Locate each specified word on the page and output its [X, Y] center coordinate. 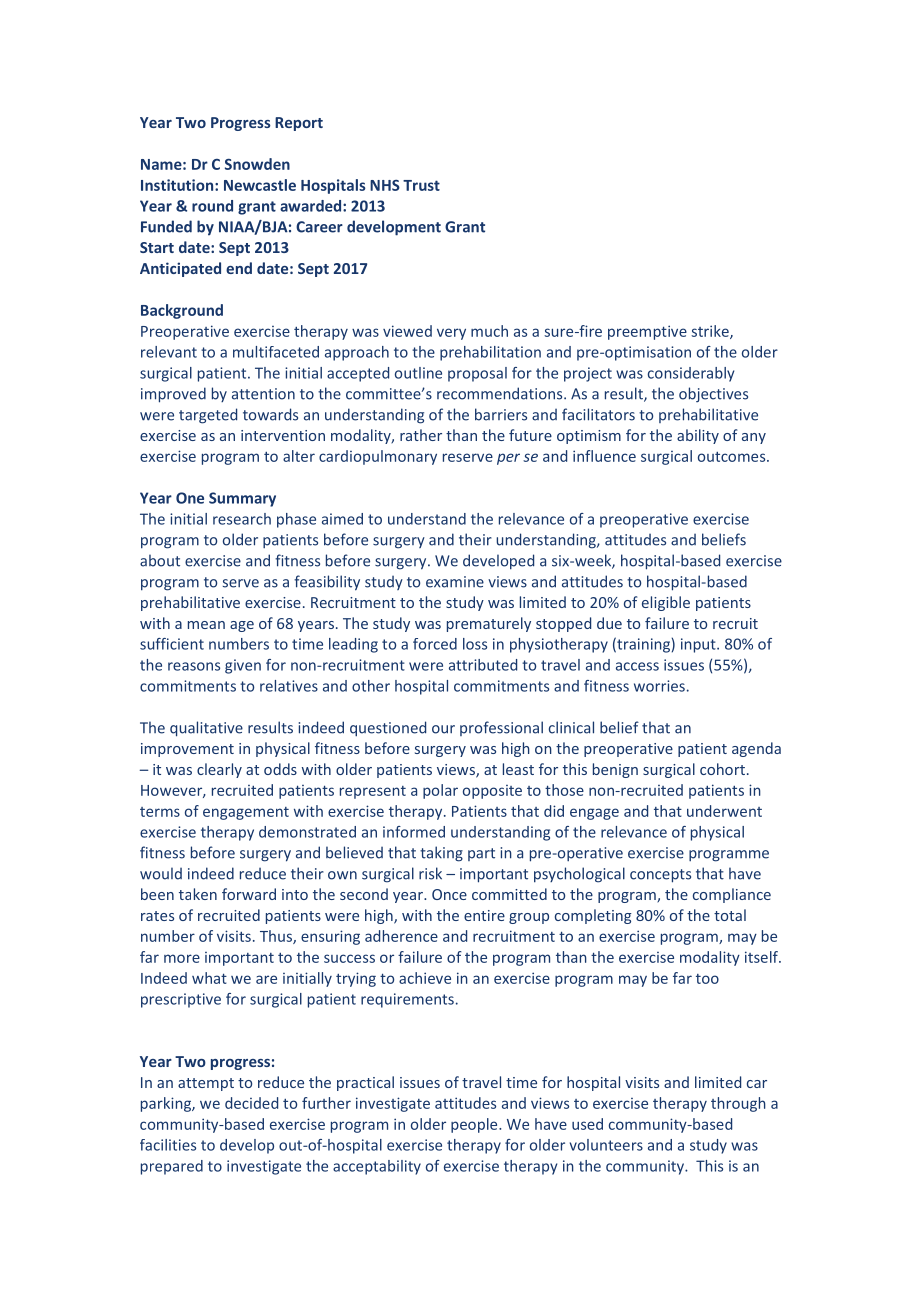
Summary [242, 499]
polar [440, 791]
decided [251, 1103]
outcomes [733, 457]
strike [711, 332]
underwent [724, 811]
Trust [421, 185]
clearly [219, 770]
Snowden [257, 164]
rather [421, 435]
